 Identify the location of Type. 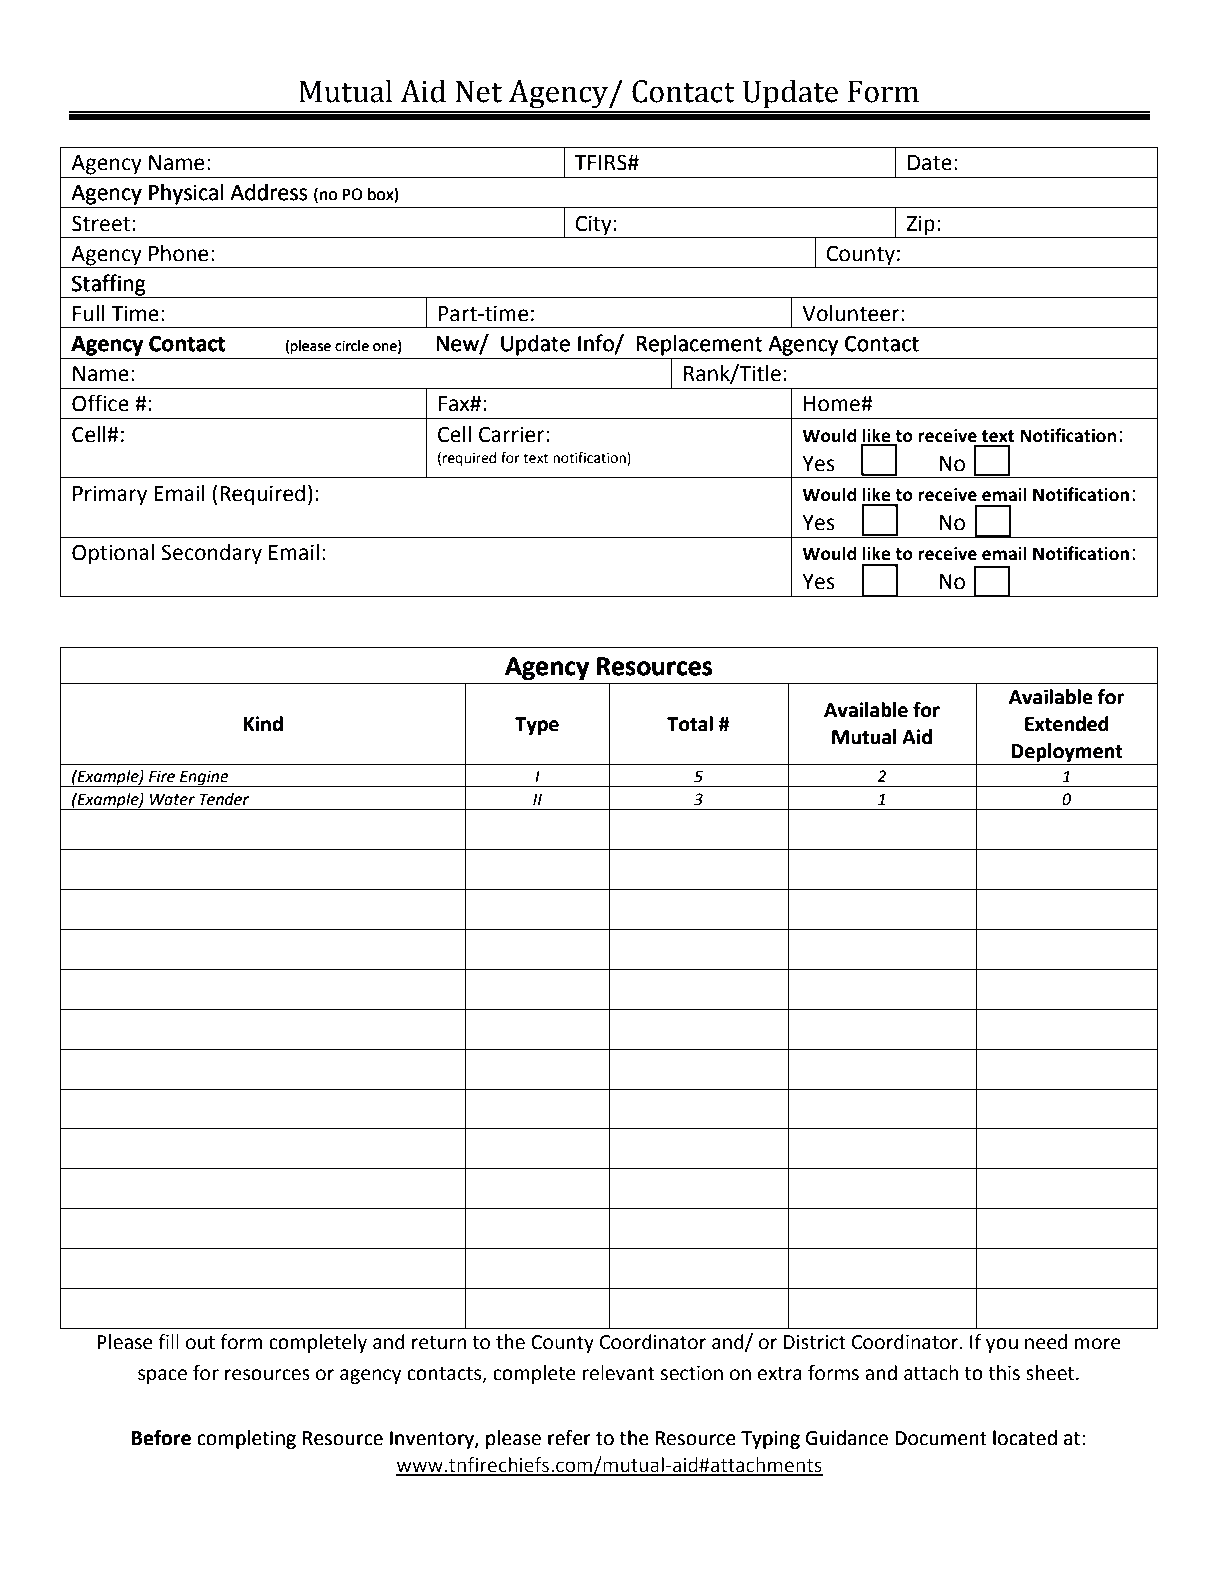
(537, 726).
